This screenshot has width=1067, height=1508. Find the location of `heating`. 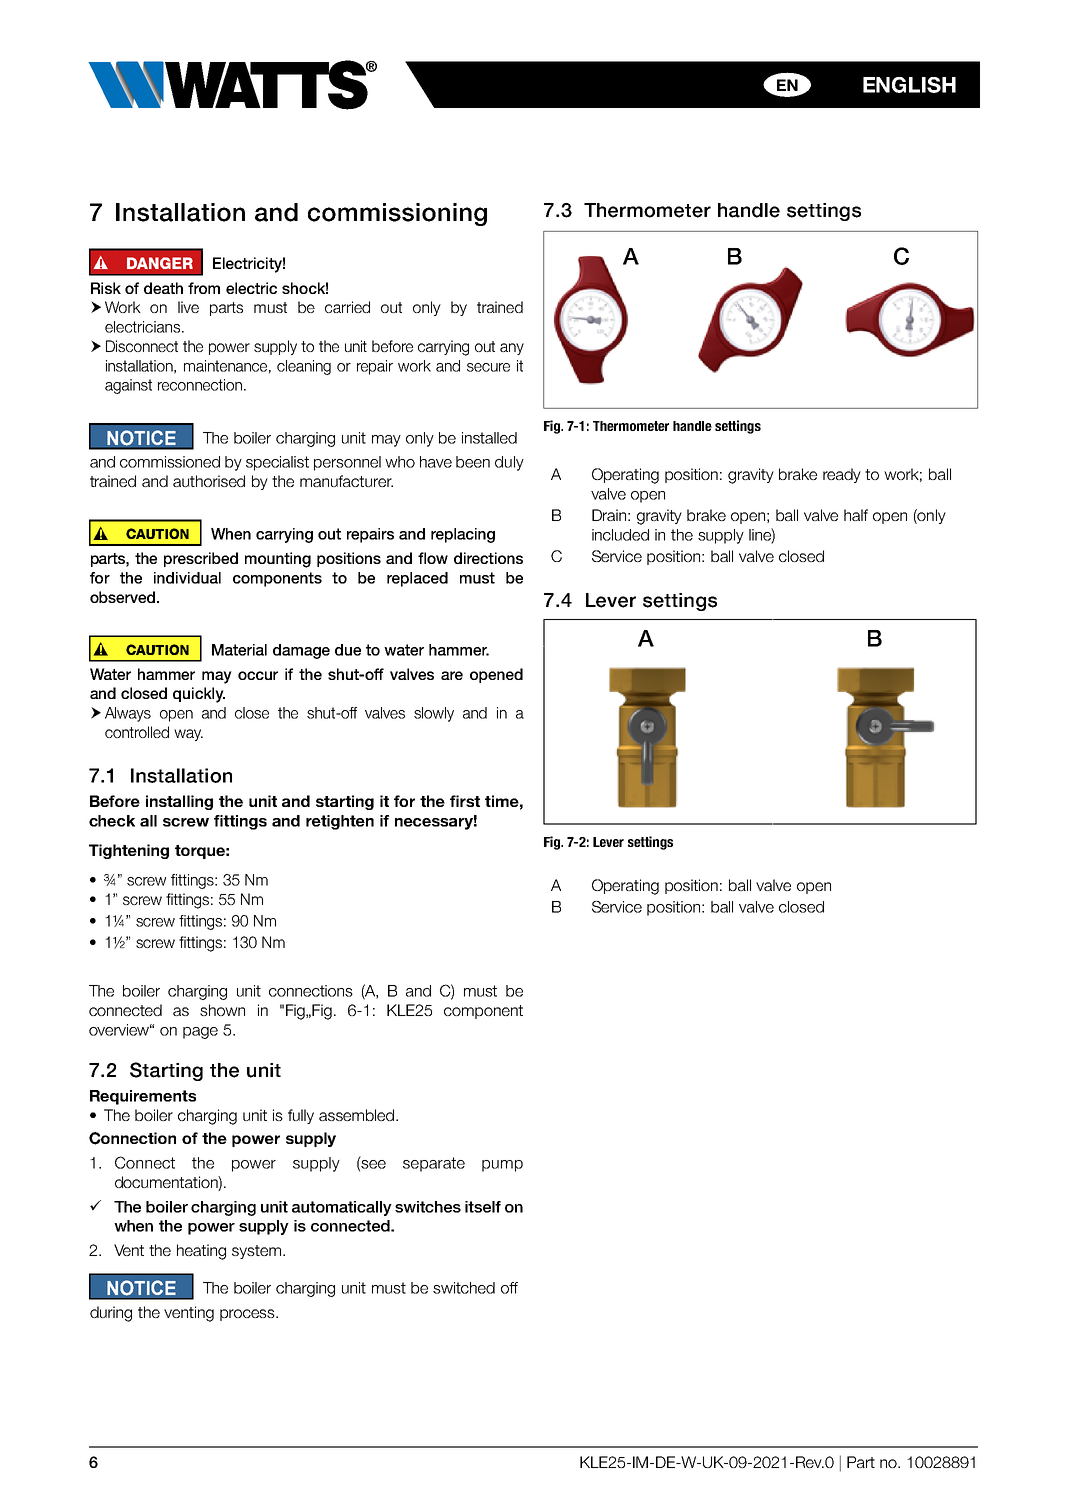

heating is located at coordinates (201, 1252).
